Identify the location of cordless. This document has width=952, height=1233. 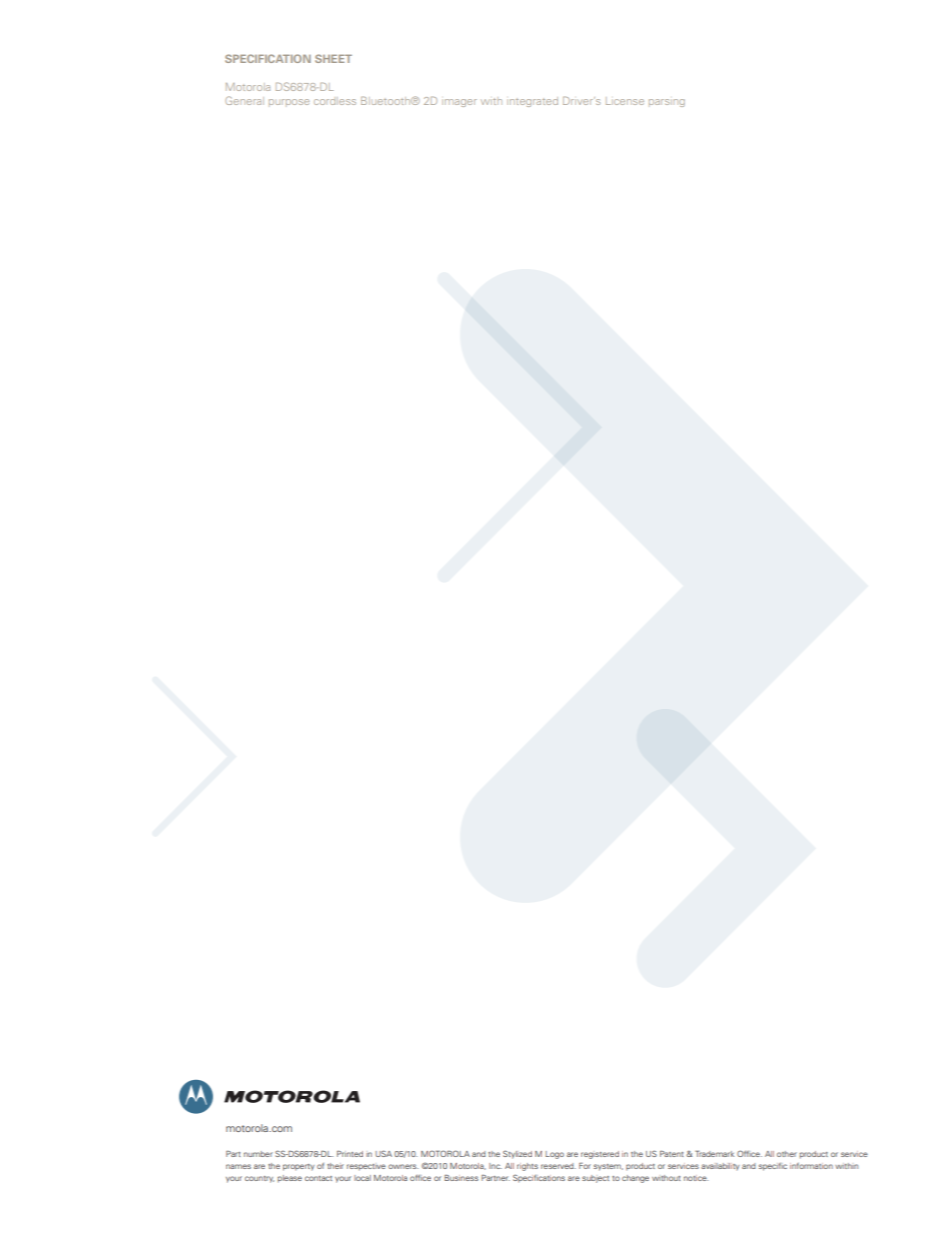
(335, 101).
